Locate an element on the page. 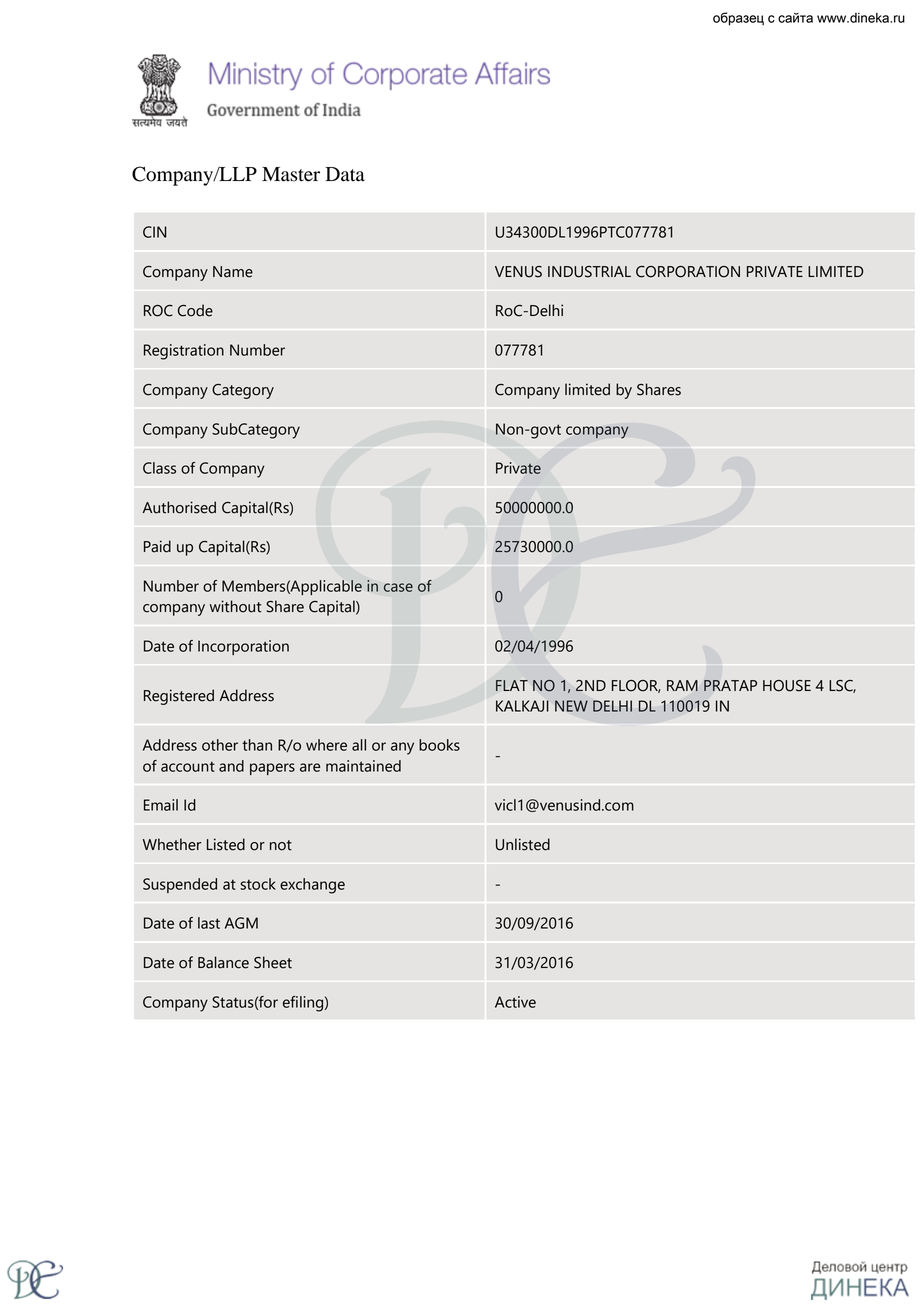 The image size is (924, 1308). Data is located at coordinates (345, 174).
